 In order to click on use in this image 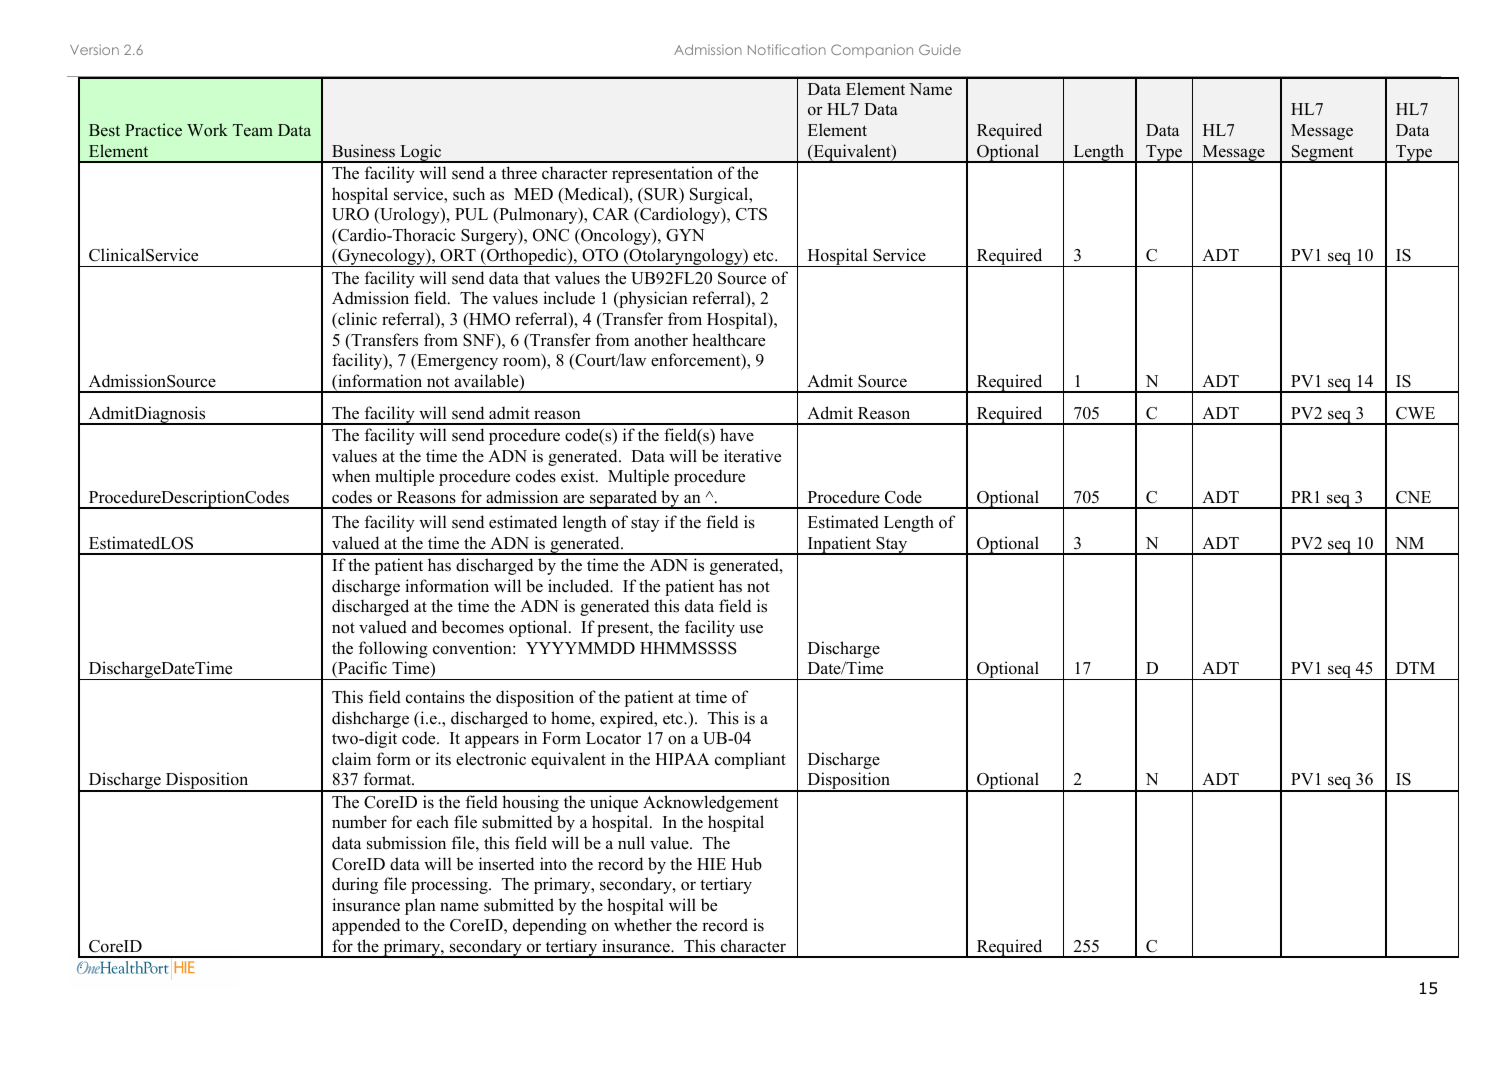, I will do `click(751, 629)`.
